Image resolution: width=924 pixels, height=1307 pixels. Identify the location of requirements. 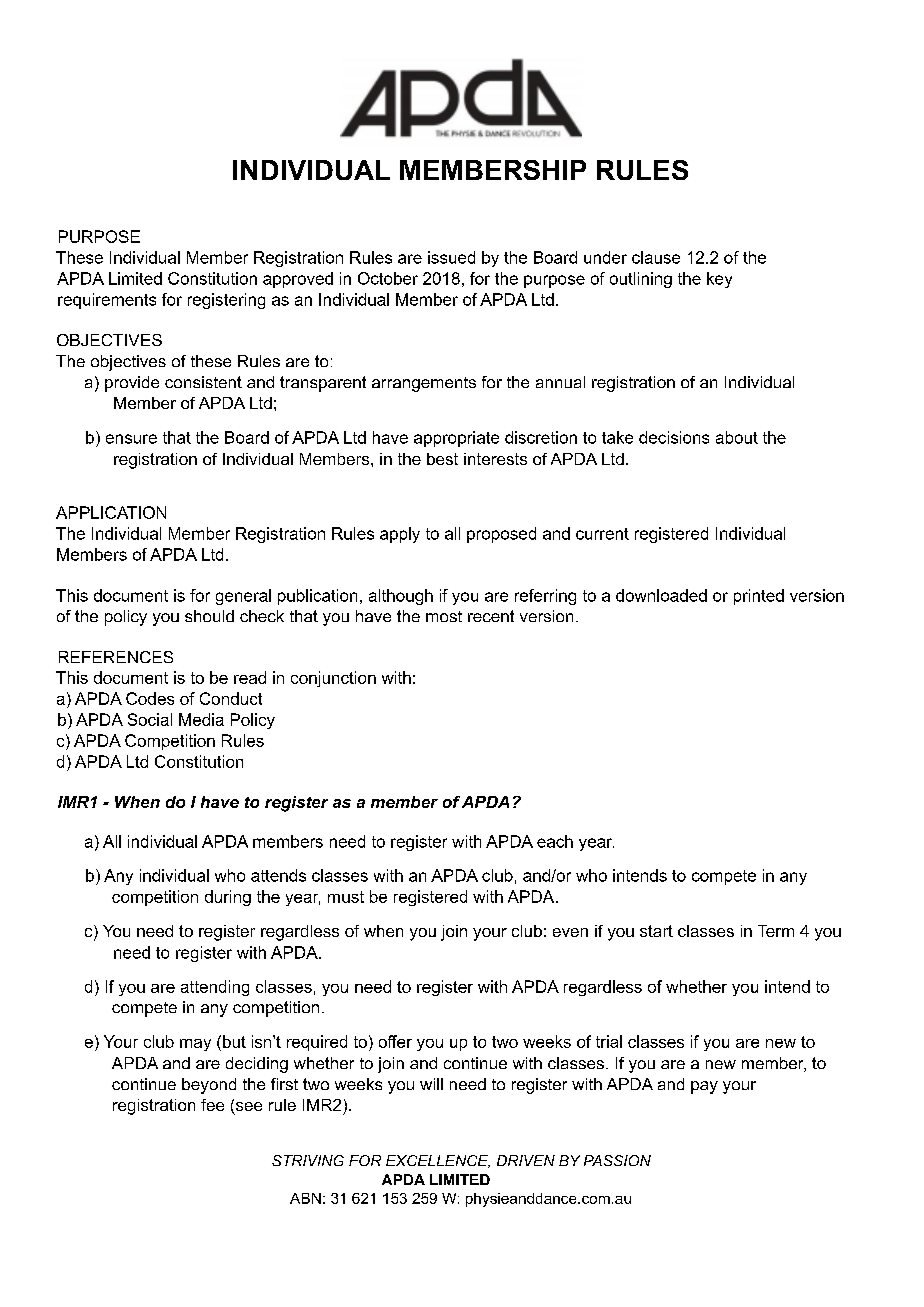
(107, 301).
